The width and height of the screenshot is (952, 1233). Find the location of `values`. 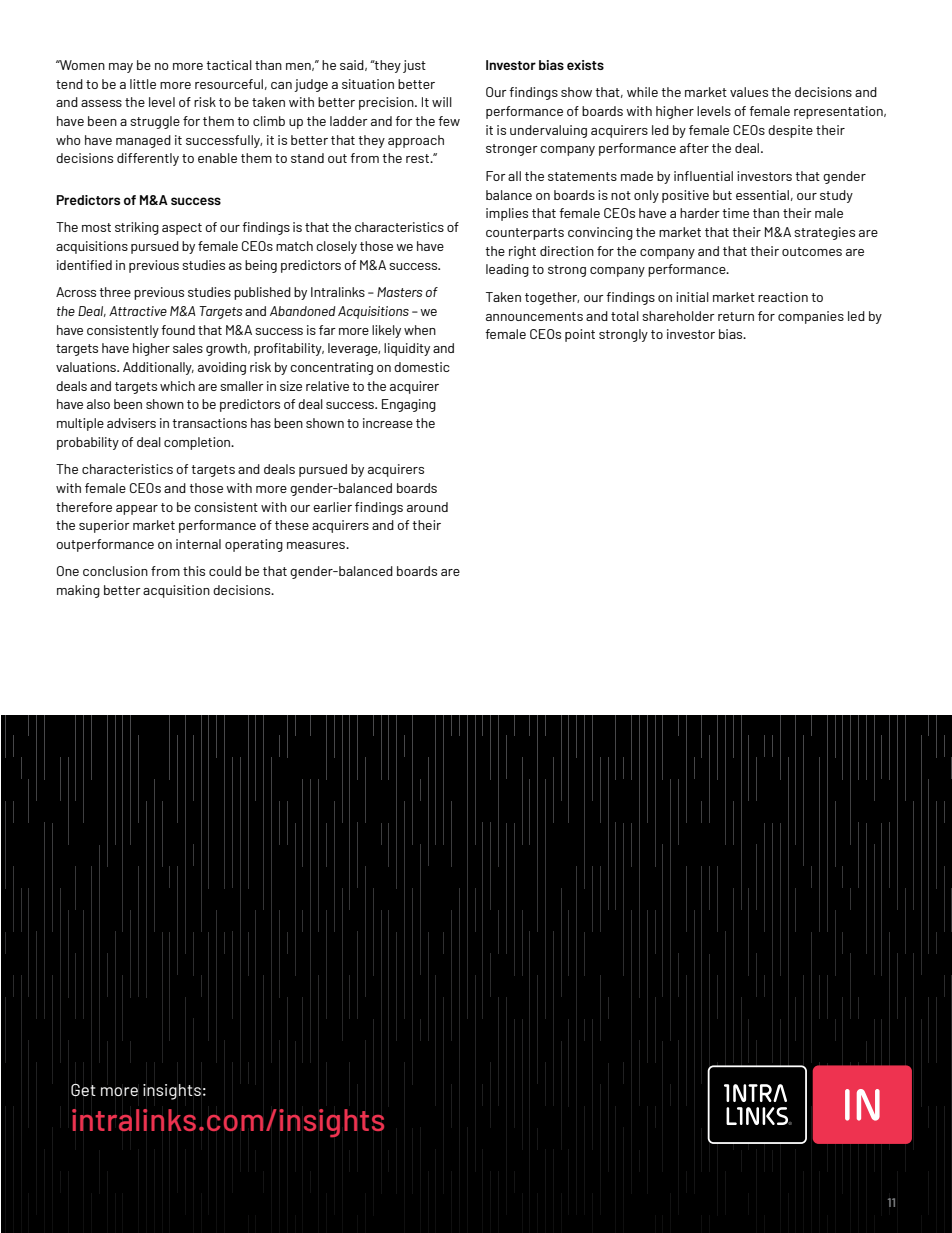

values is located at coordinates (749, 92).
